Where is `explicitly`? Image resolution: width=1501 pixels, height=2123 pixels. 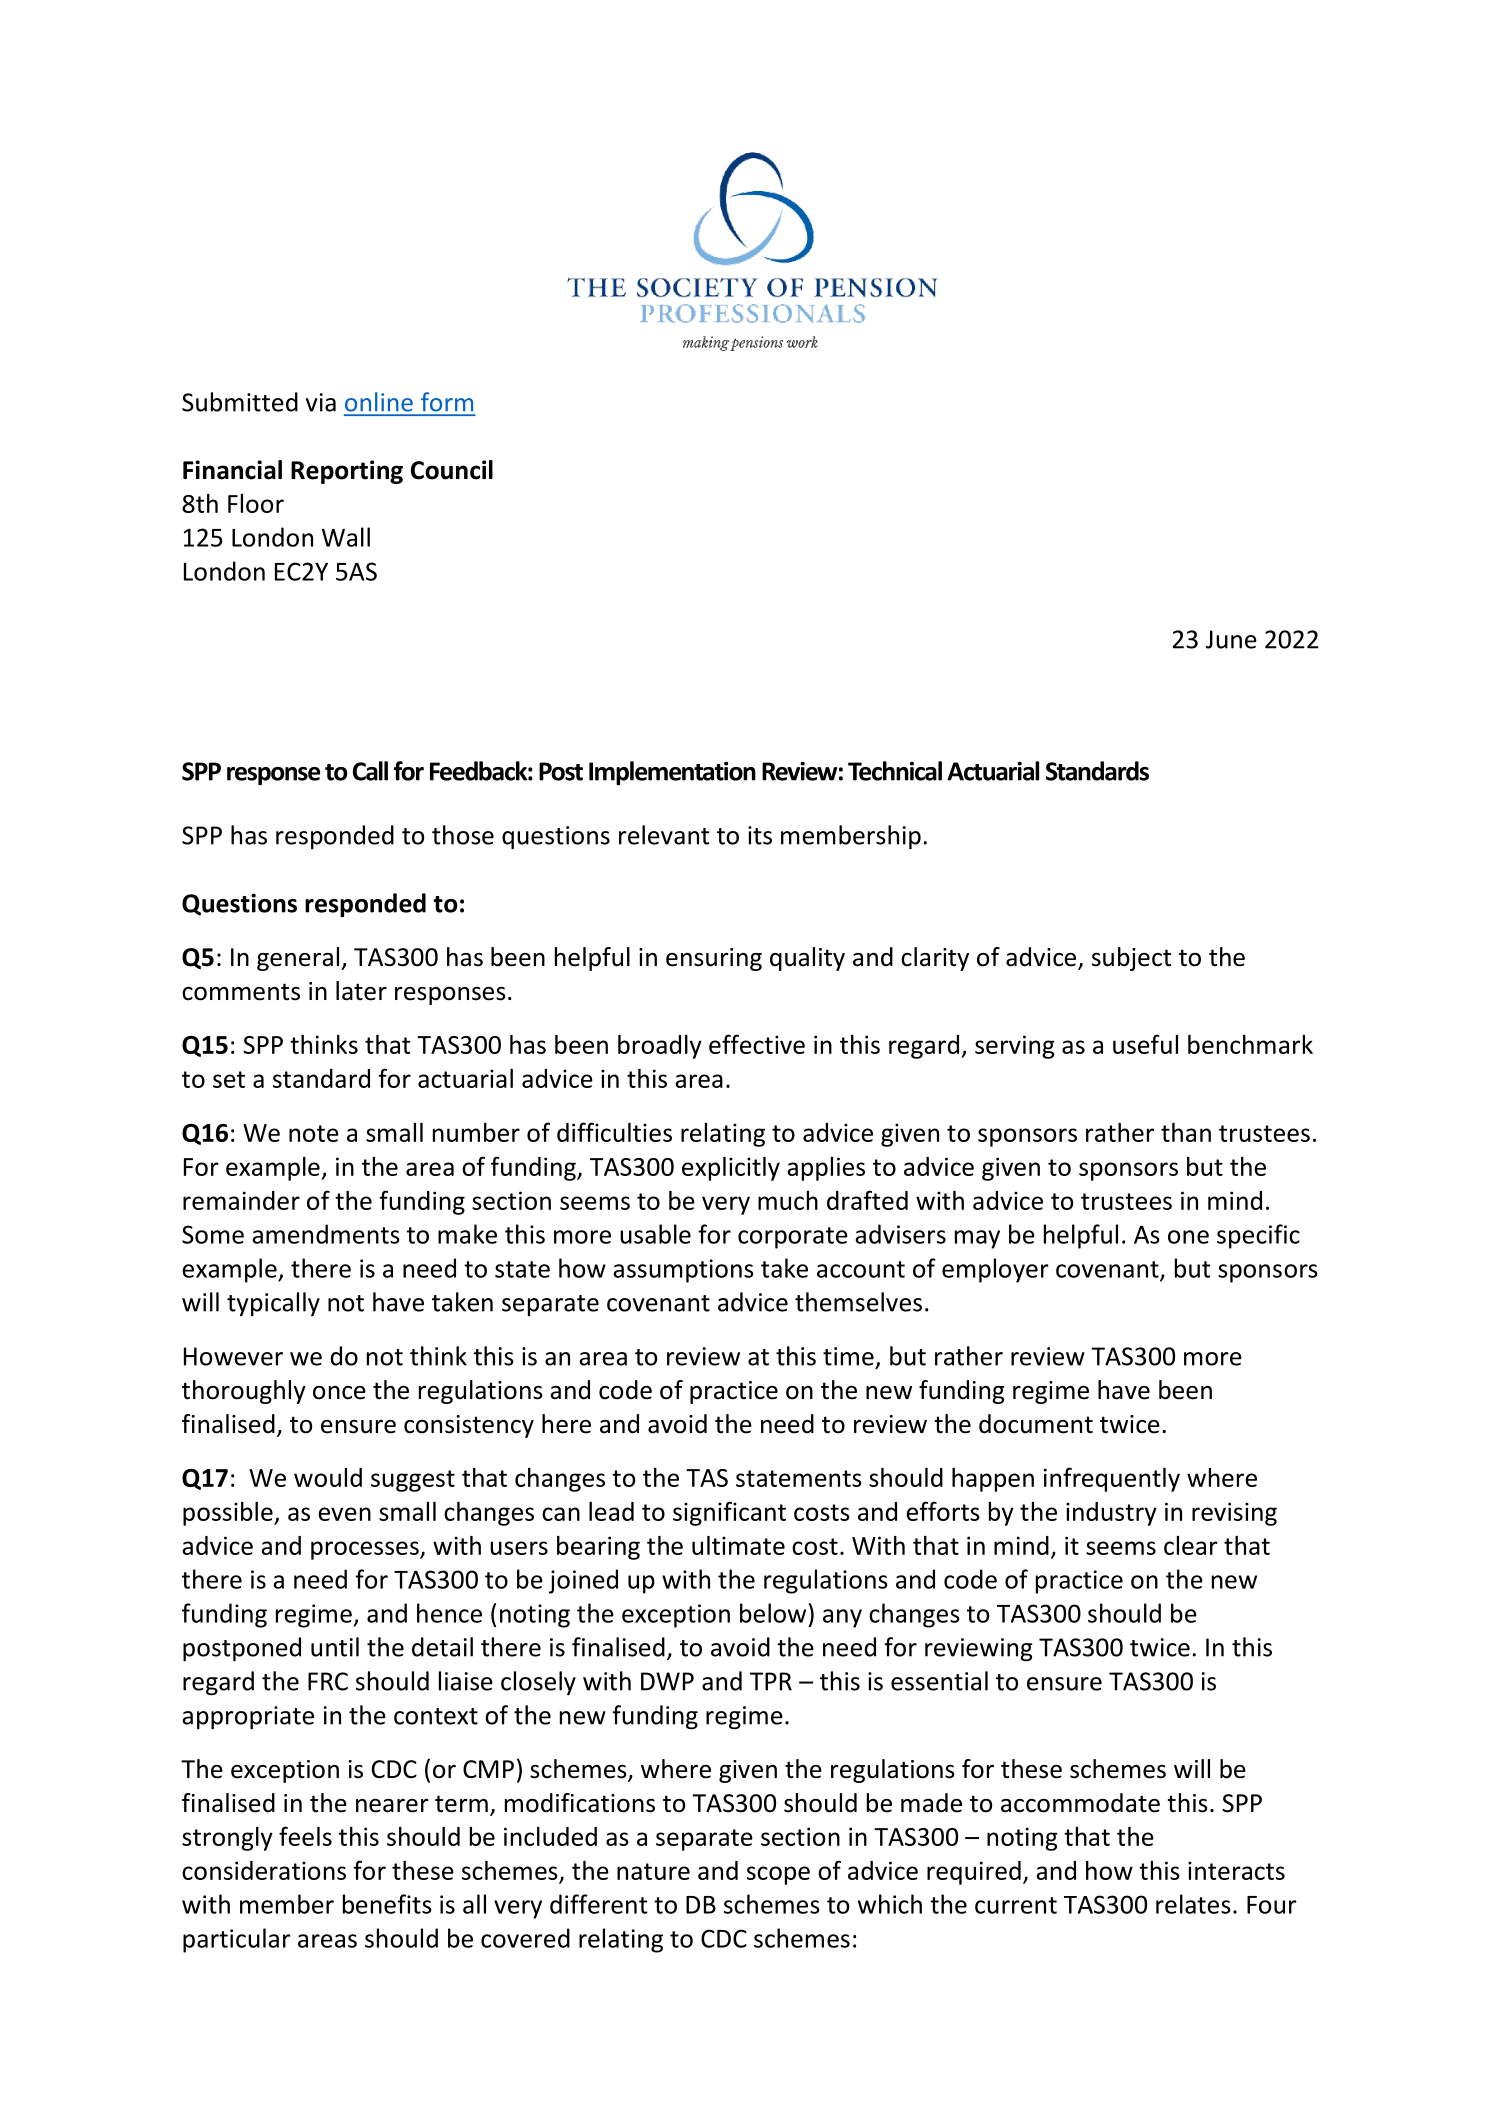 explicitly is located at coordinates (731, 1169).
